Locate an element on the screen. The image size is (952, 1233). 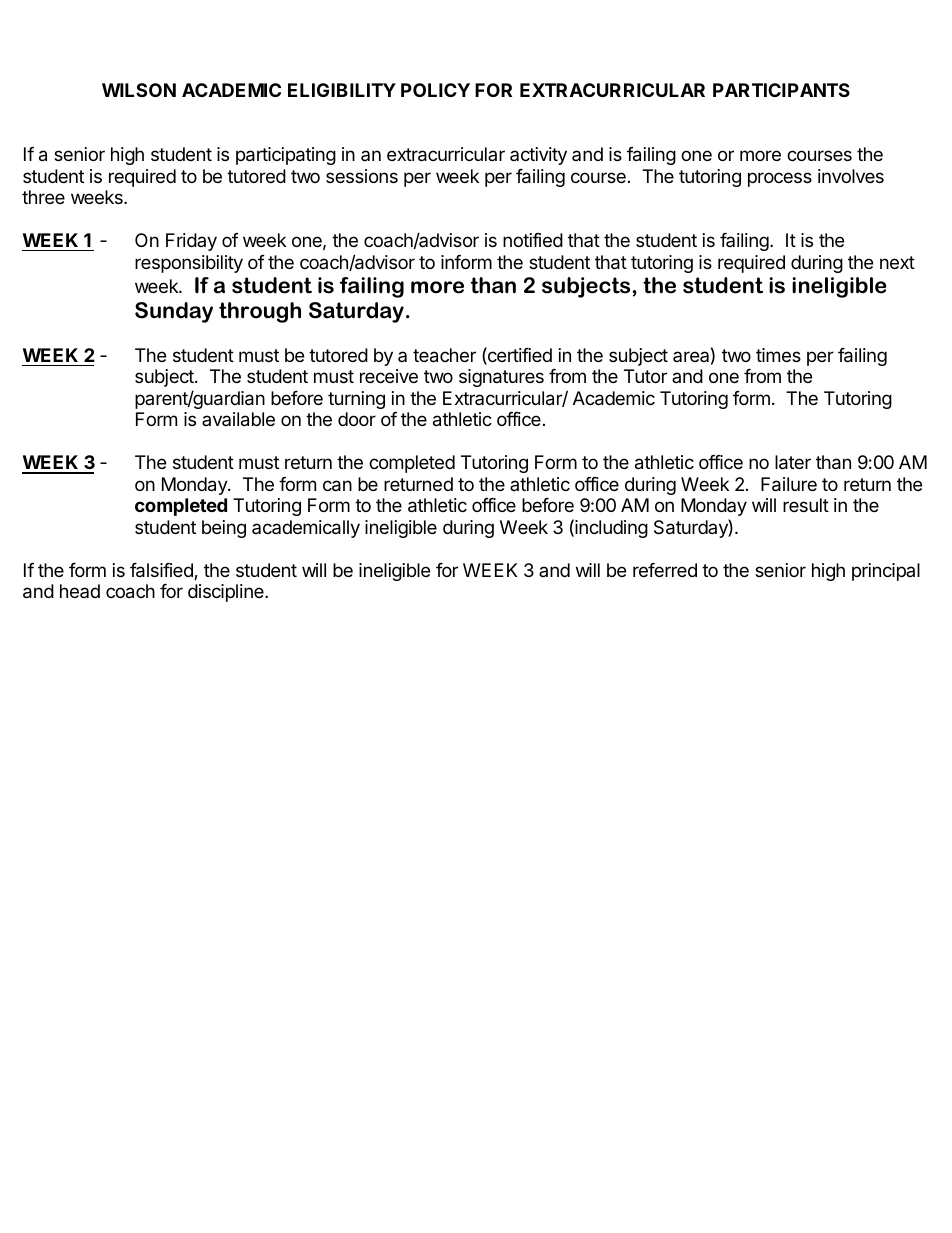
referred is located at coordinates (665, 570).
